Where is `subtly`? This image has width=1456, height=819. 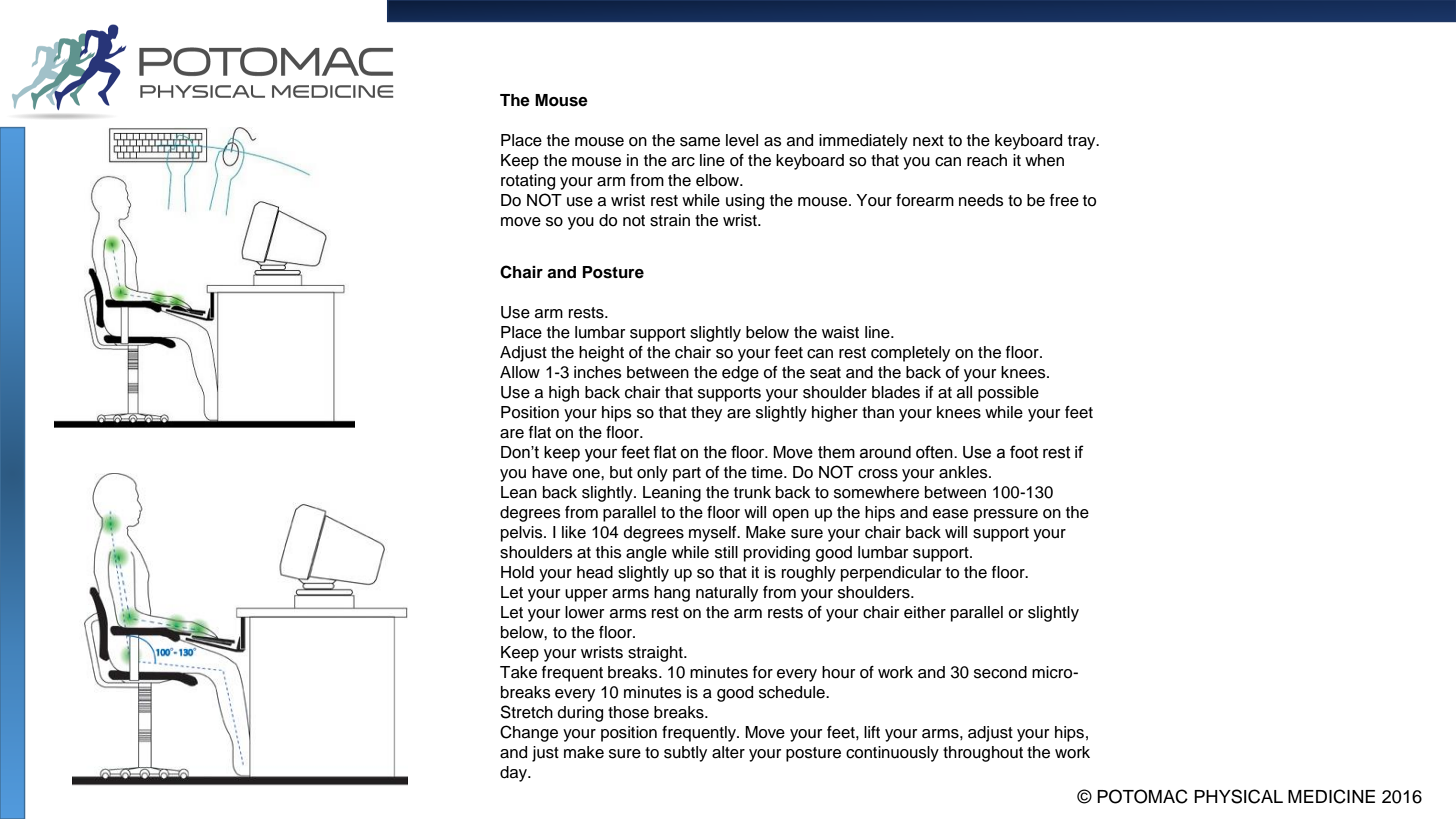 subtly is located at coordinates (685, 754).
